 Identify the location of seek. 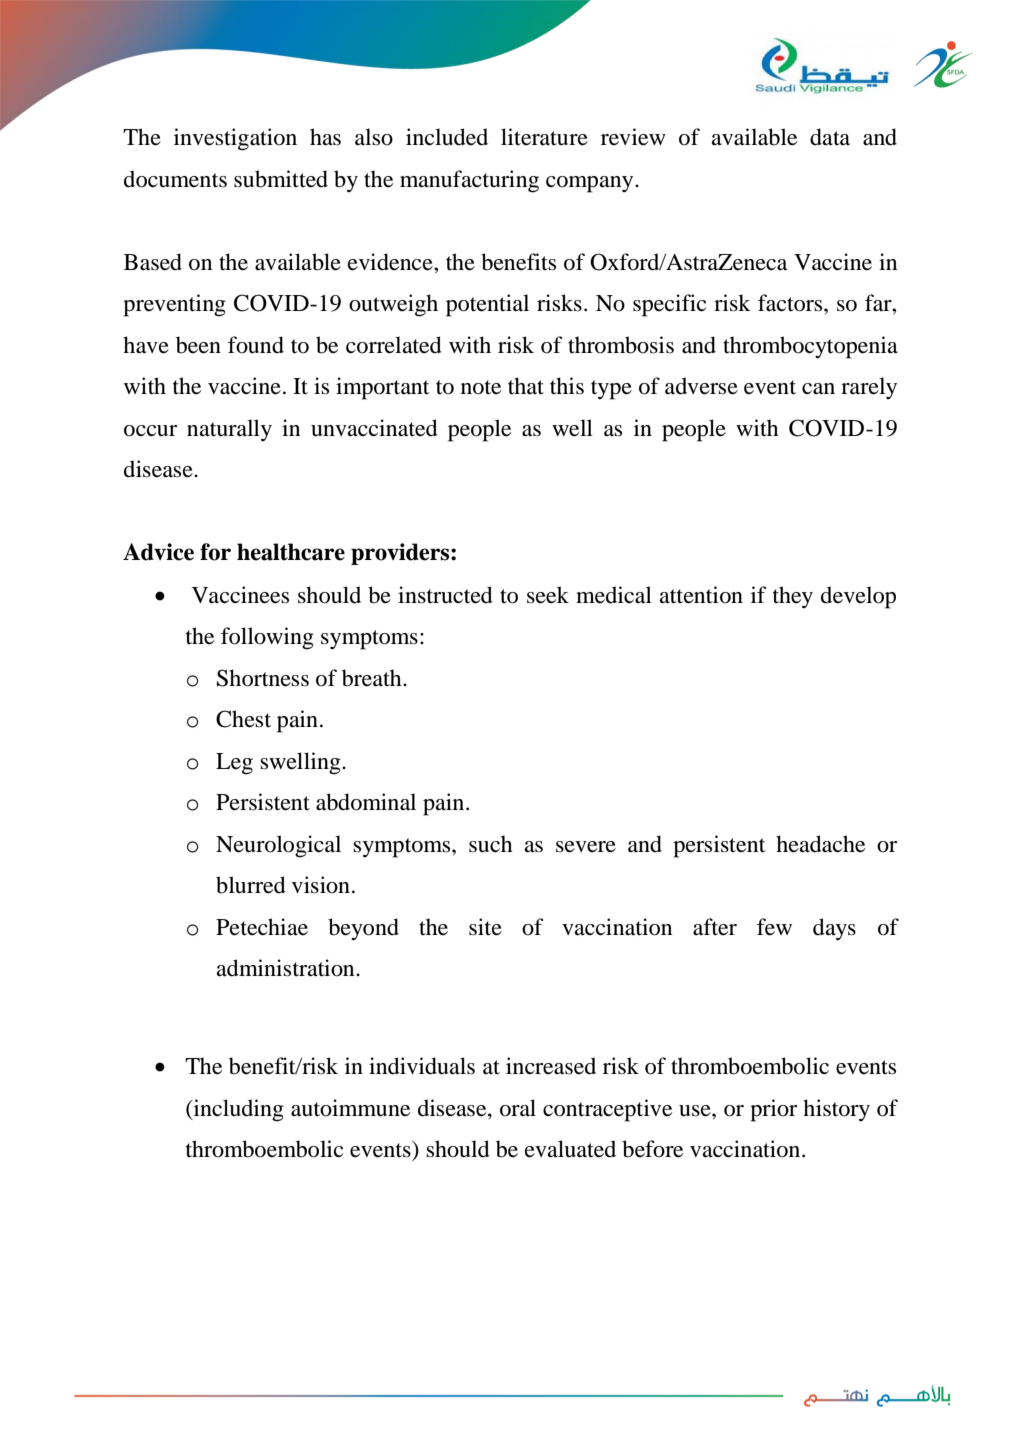
(548, 595).
